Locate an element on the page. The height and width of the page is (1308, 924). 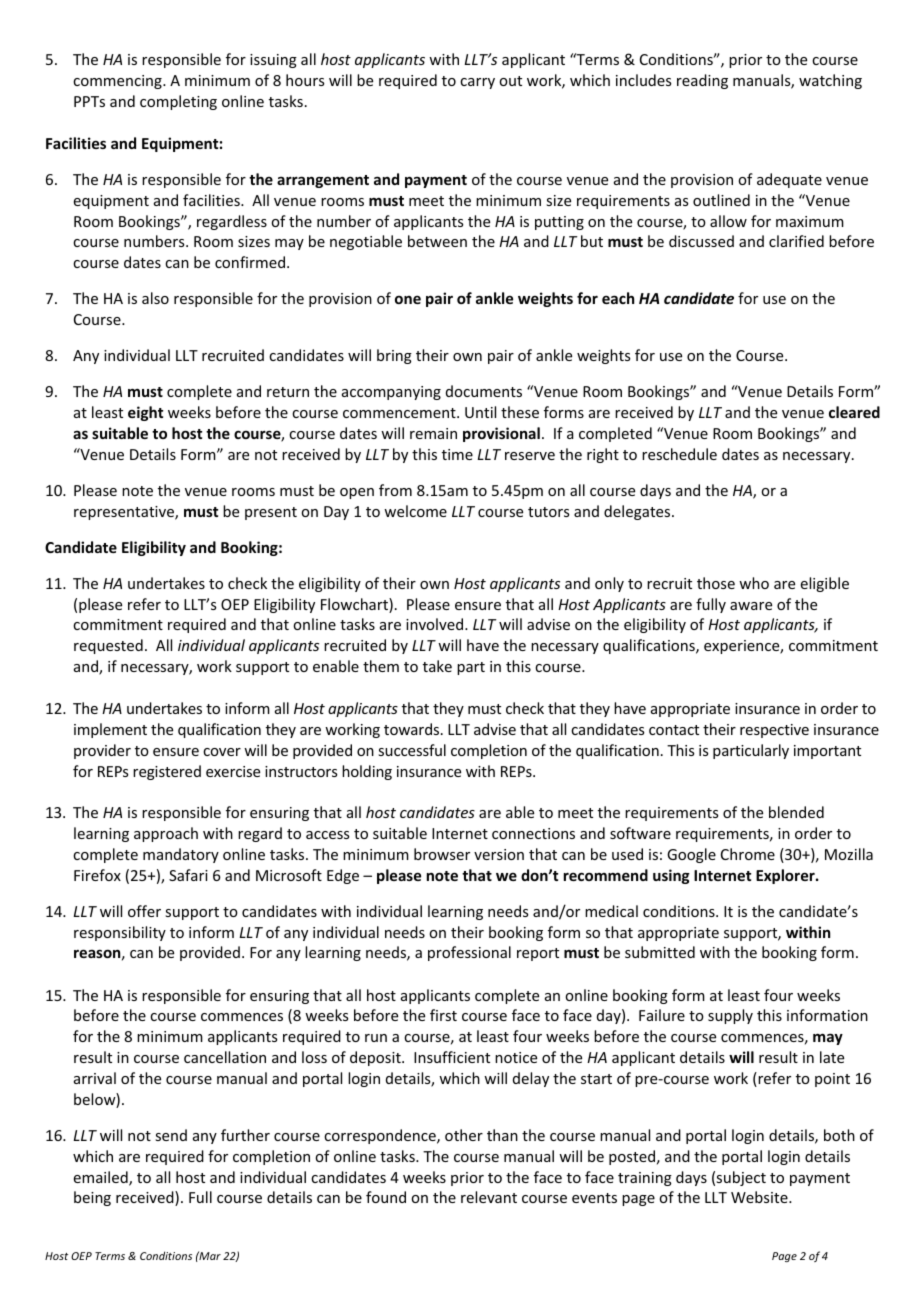
reading is located at coordinates (702, 81).
